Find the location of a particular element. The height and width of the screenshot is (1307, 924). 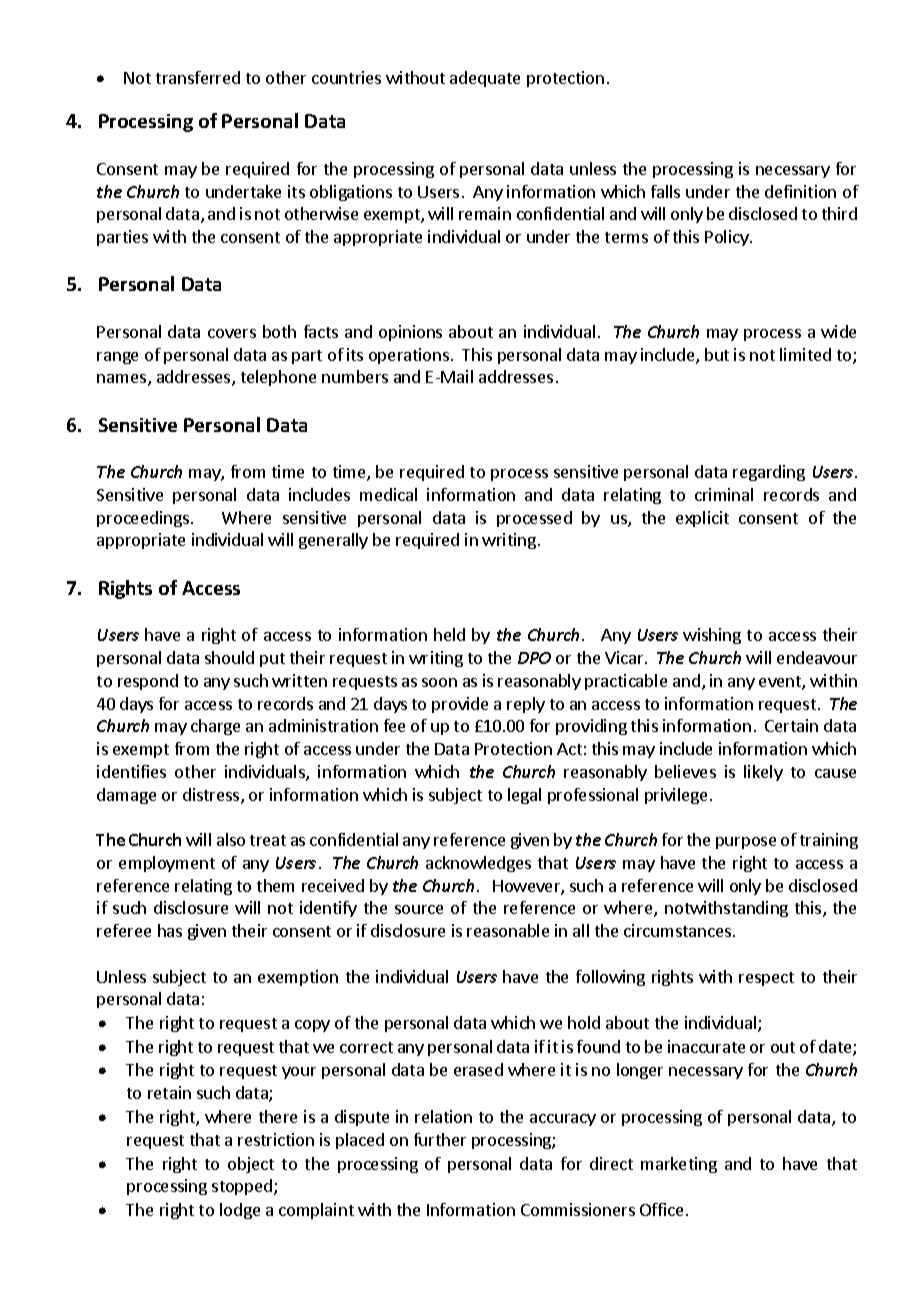

wishing is located at coordinates (712, 636).
